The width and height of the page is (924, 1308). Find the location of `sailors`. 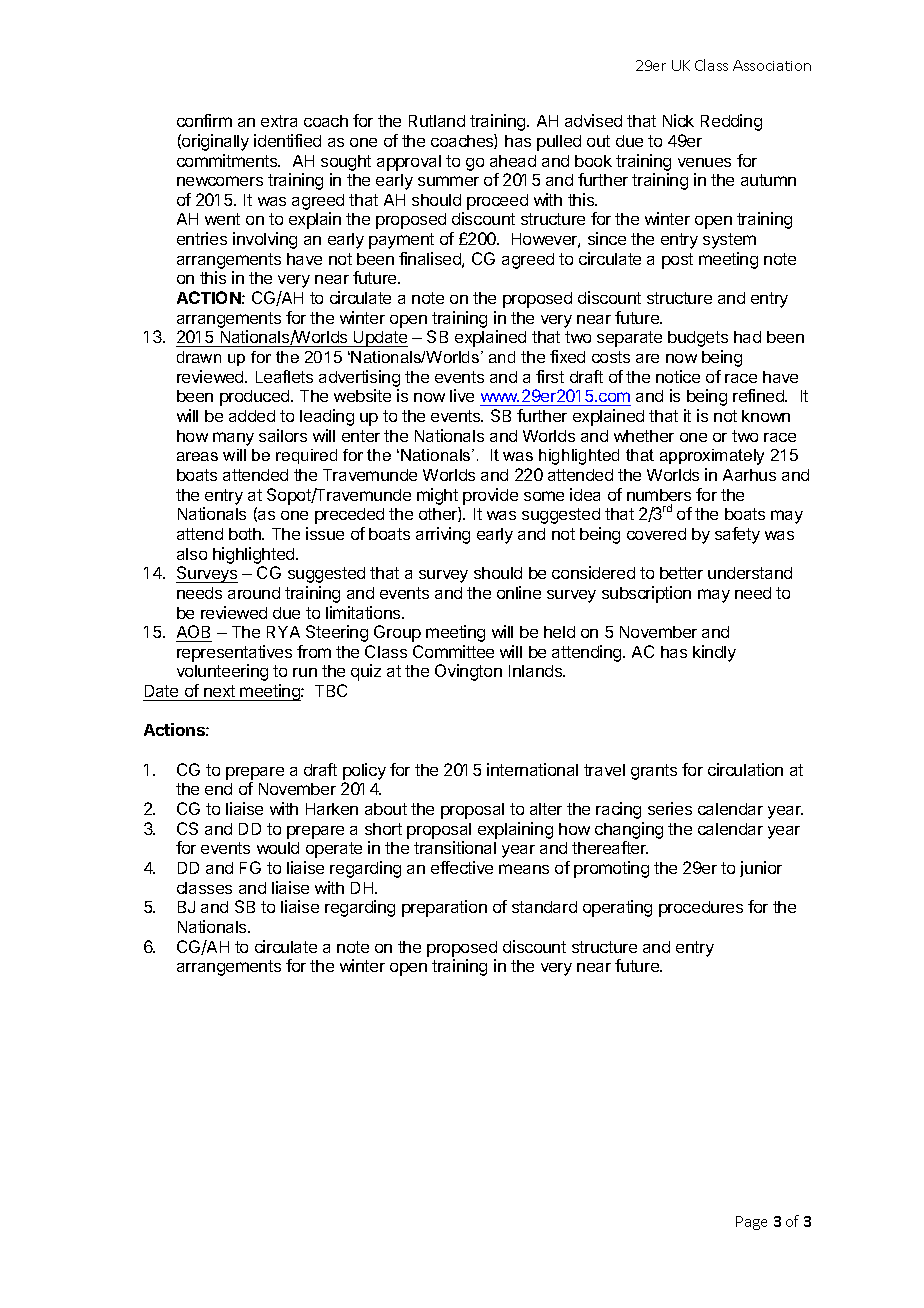

sailors is located at coordinates (283, 435).
